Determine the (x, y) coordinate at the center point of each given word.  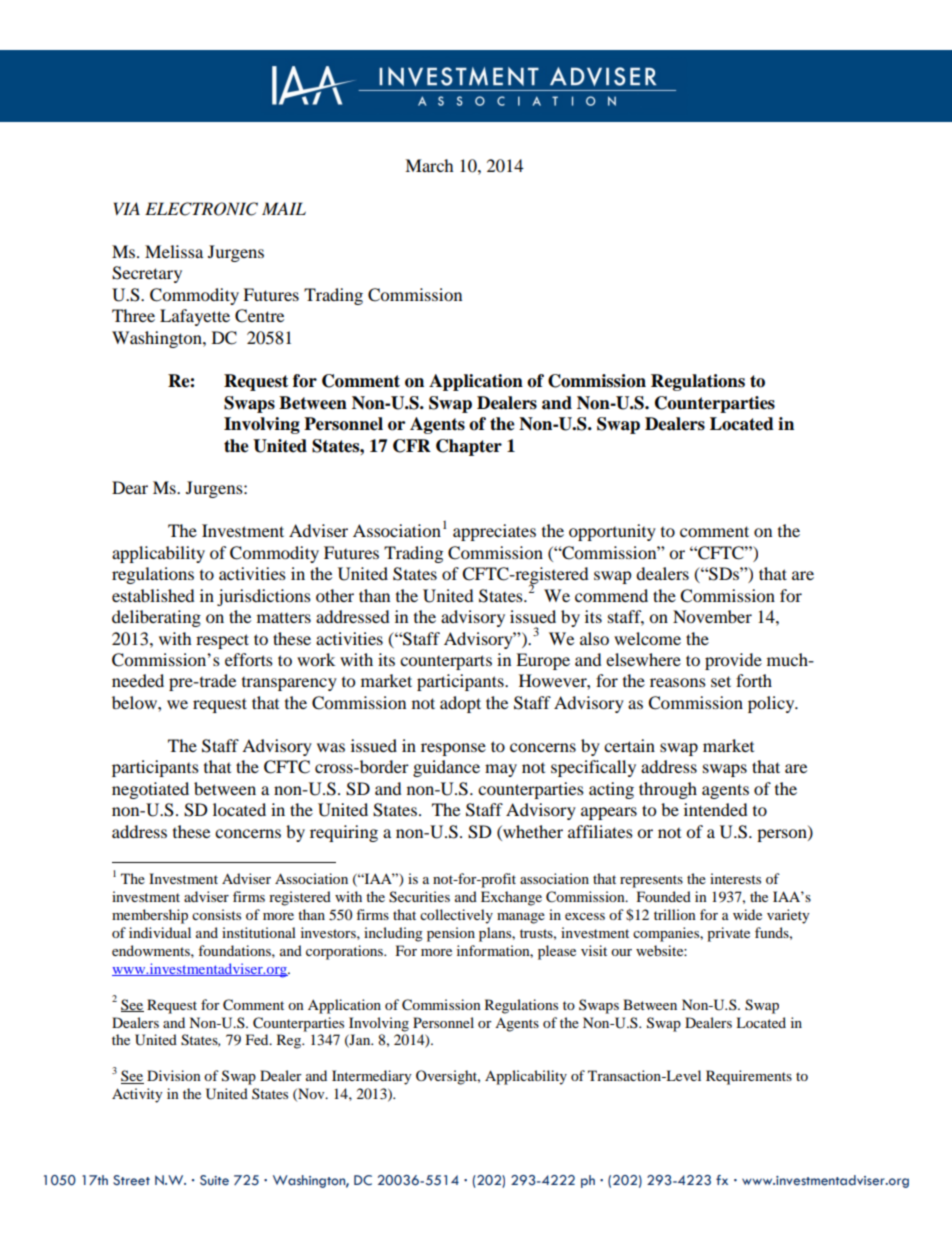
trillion (675, 914)
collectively (456, 916)
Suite (214, 1180)
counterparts (446, 662)
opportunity (612, 532)
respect (222, 641)
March (429, 165)
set (721, 681)
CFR (412, 446)
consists (216, 914)
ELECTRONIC (201, 209)
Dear (130, 487)
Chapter (469, 447)
